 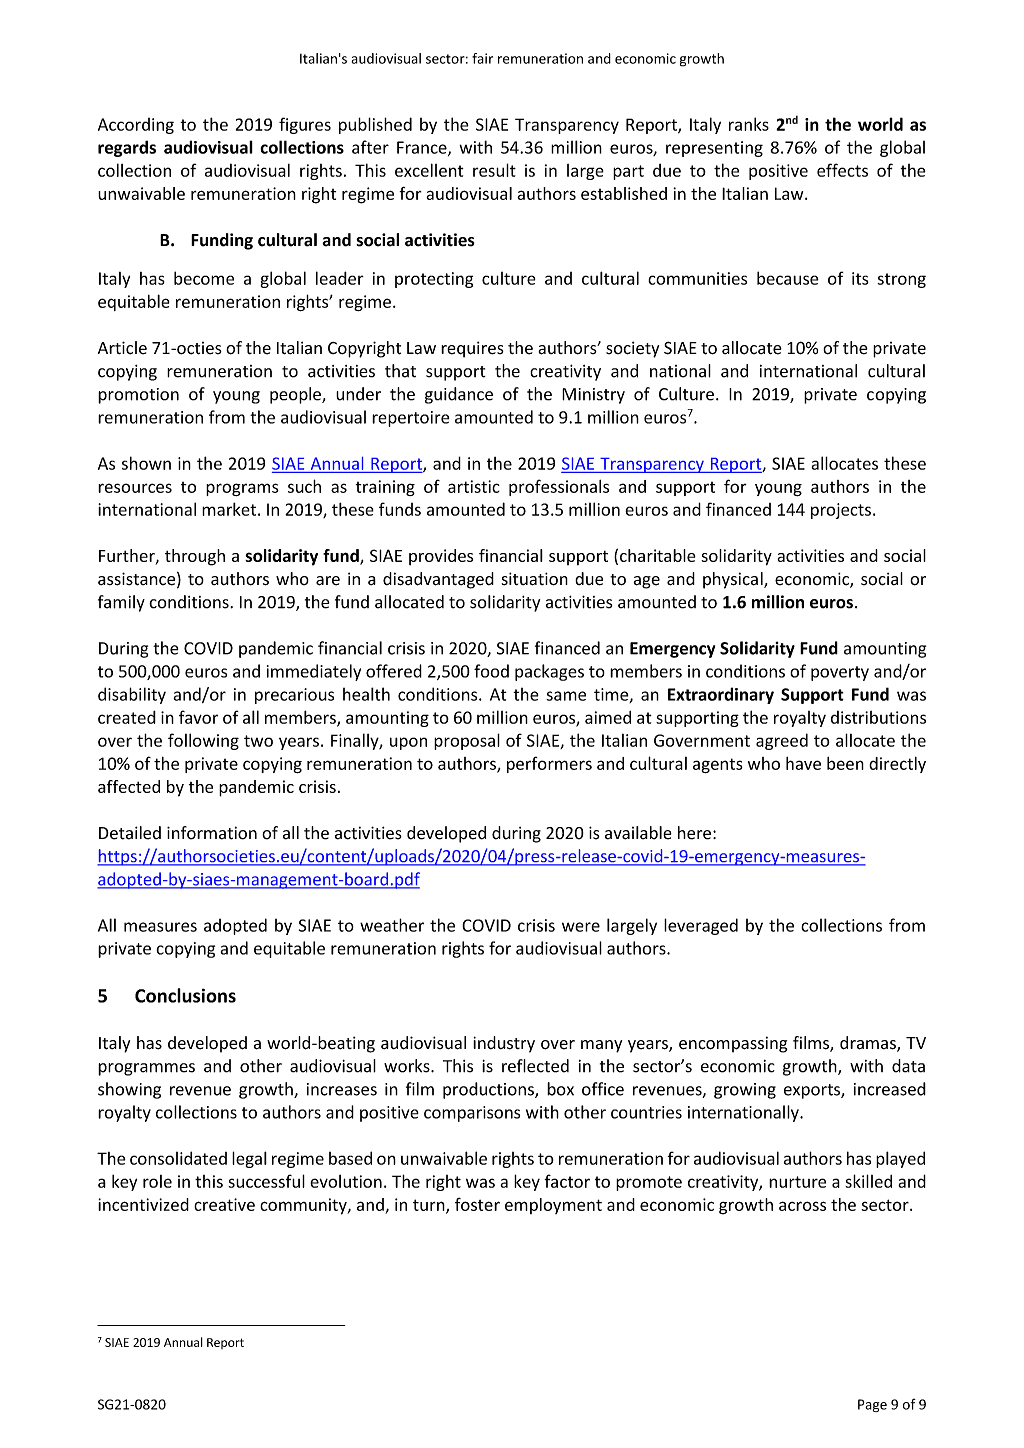 What do you see at coordinates (224, 1204) in the document?
I see `creative` at bounding box center [224, 1204].
